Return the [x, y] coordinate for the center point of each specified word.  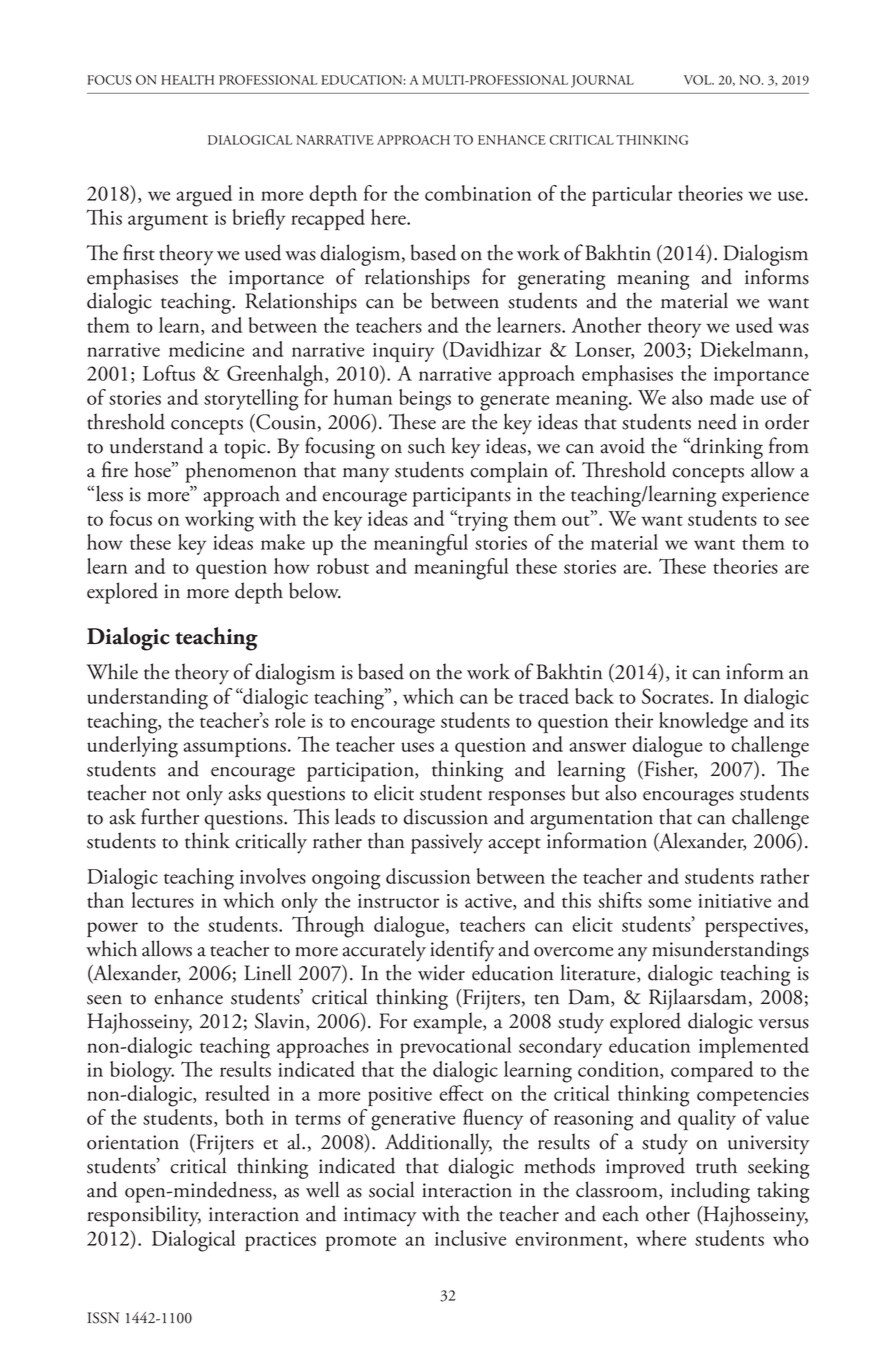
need [717, 421]
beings [425, 400]
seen [104, 1000]
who [791, 1238]
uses [417, 747]
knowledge [703, 723]
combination [478, 193]
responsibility [144, 1216]
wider [441, 972]
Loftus [169, 373]
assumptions [236, 747]
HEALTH [187, 80]
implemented [754, 1047]
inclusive [470, 1238]
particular [632, 195]
